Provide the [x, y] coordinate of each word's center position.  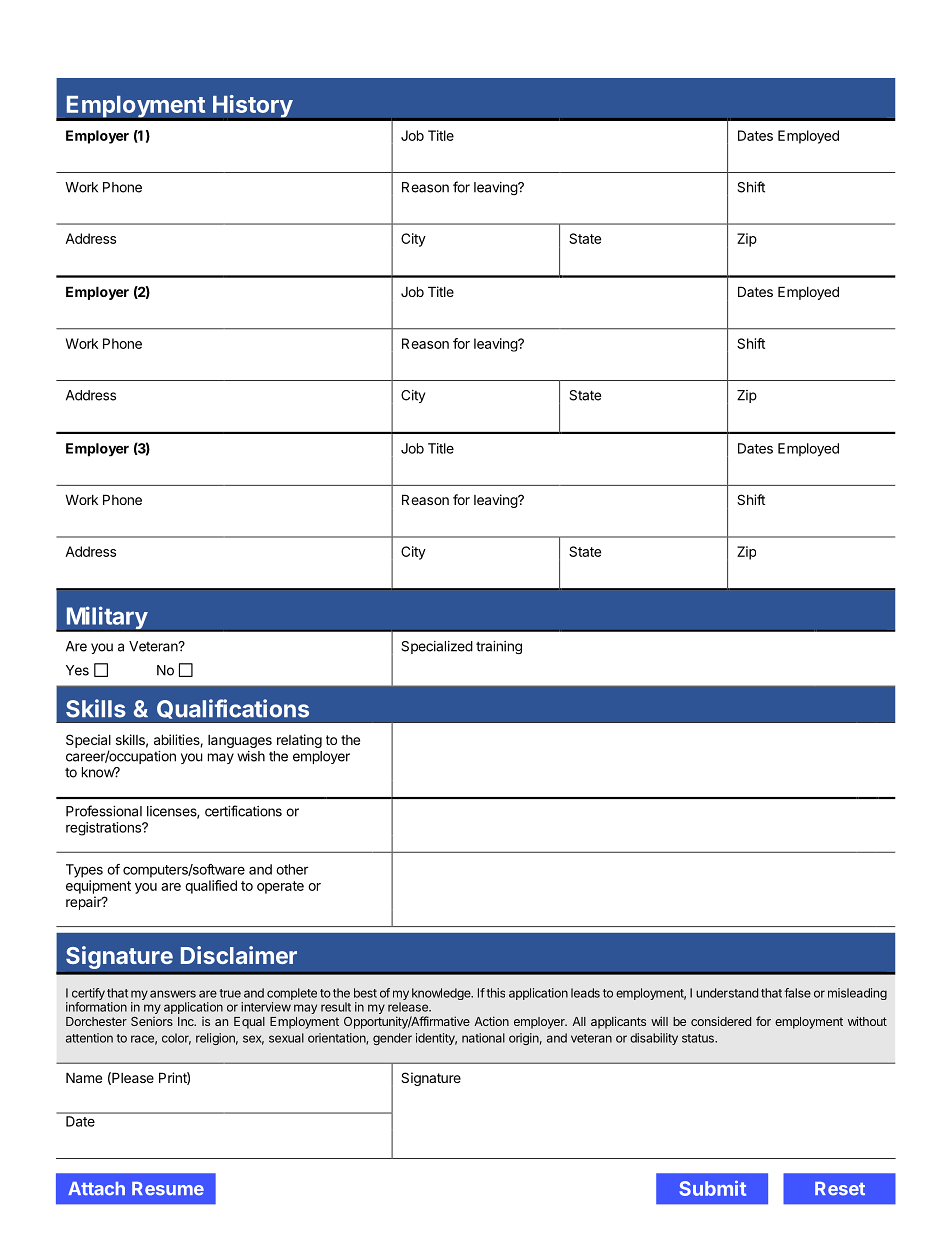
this [495, 993]
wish [251, 756]
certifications [243, 811]
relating [299, 741]
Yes [77, 670]
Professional [104, 811]
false [797, 993]
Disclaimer [239, 955]
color [176, 1039]
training [499, 647]
